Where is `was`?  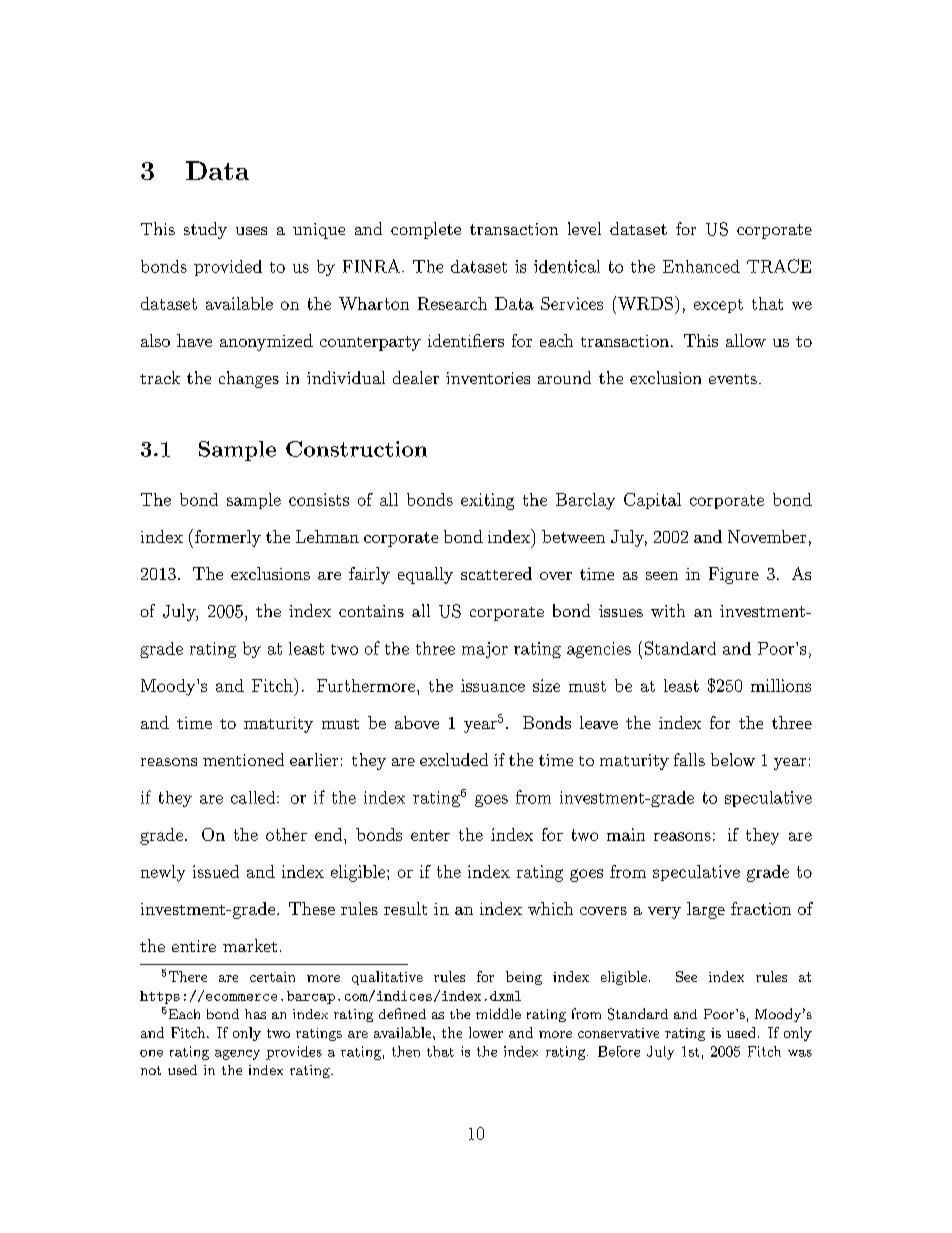
was is located at coordinates (800, 1053).
